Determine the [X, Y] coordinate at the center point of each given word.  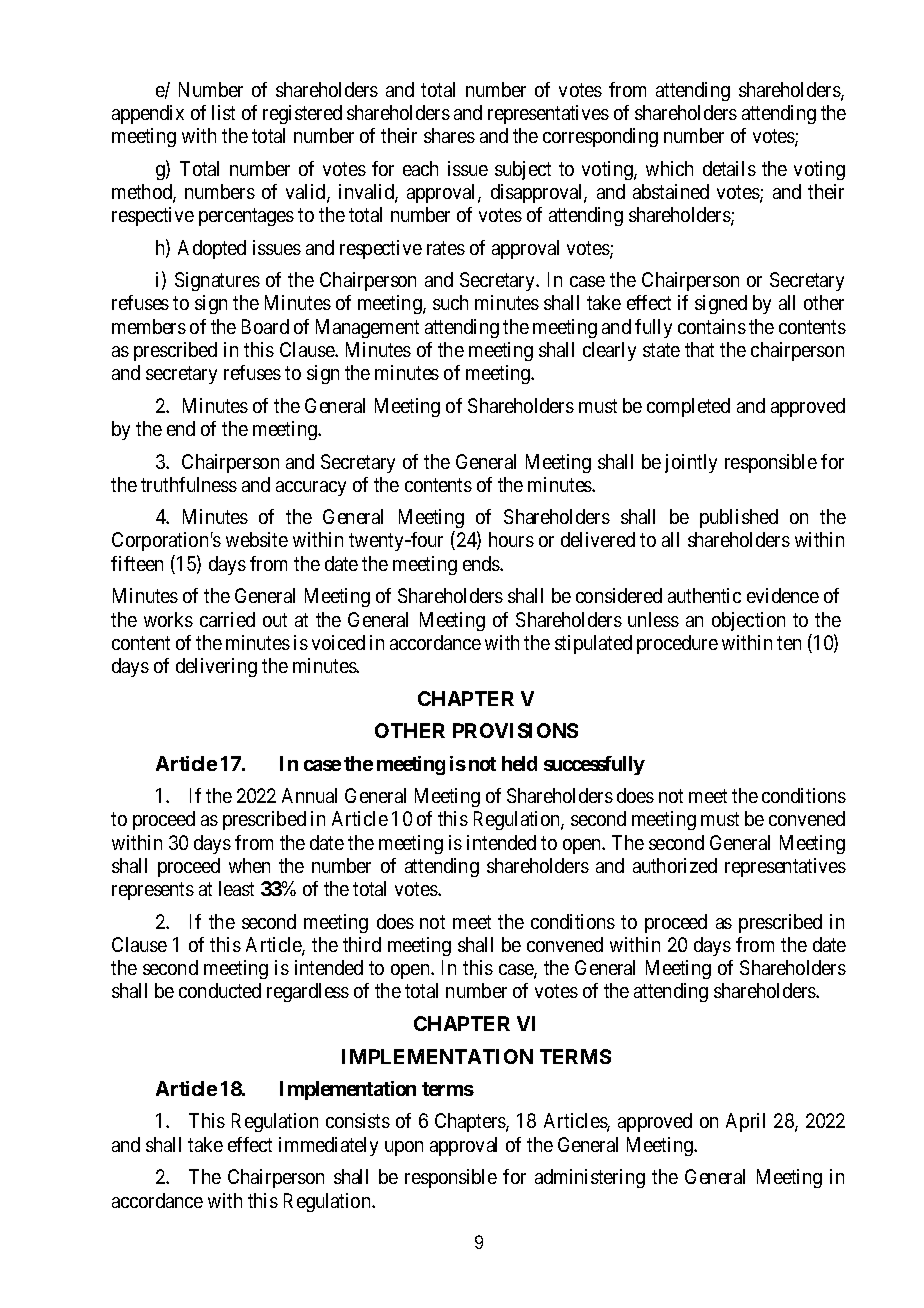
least [236, 888]
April [745, 1122]
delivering [216, 667]
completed [688, 407]
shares [449, 135]
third [362, 944]
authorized [675, 865]
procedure [677, 644]
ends [482, 563]
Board [265, 326]
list [223, 112]
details [729, 168]
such [450, 302]
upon [404, 1148]
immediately [328, 1146]
